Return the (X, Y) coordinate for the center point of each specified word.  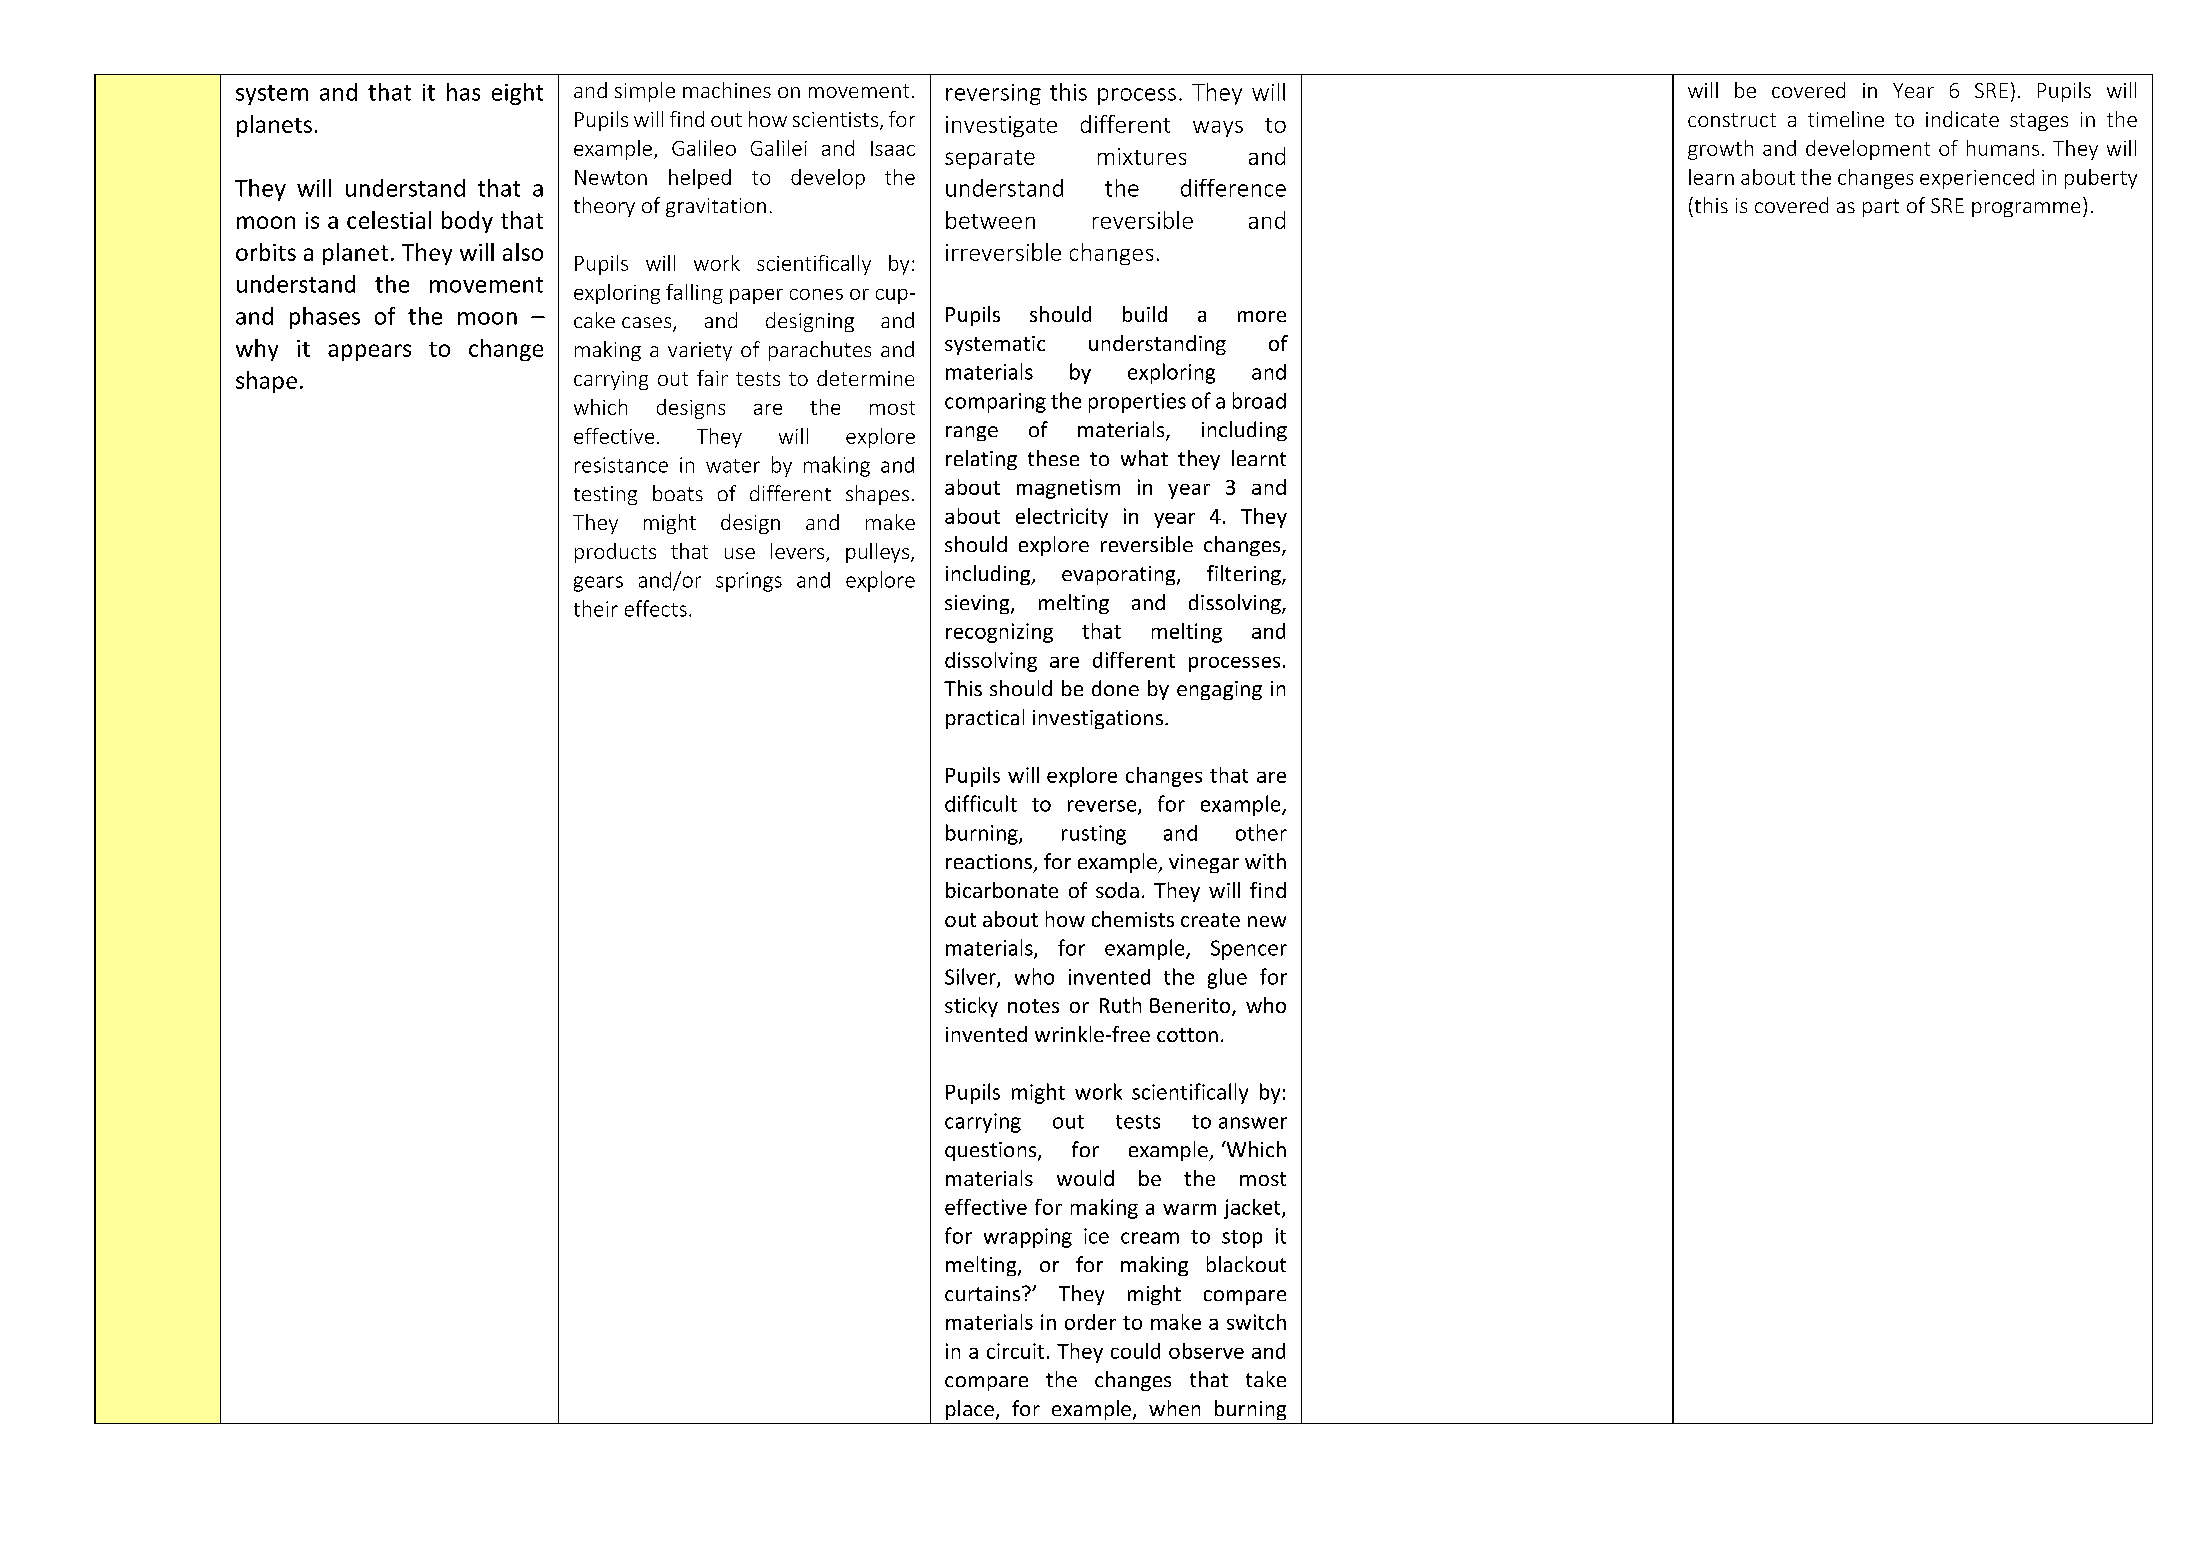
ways (1218, 129)
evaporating (1120, 575)
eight (517, 94)
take (1266, 1379)
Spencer (1249, 950)
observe (1206, 1351)
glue (1227, 978)
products (615, 553)
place (970, 1410)
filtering (1245, 575)
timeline (1846, 119)
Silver (971, 977)
